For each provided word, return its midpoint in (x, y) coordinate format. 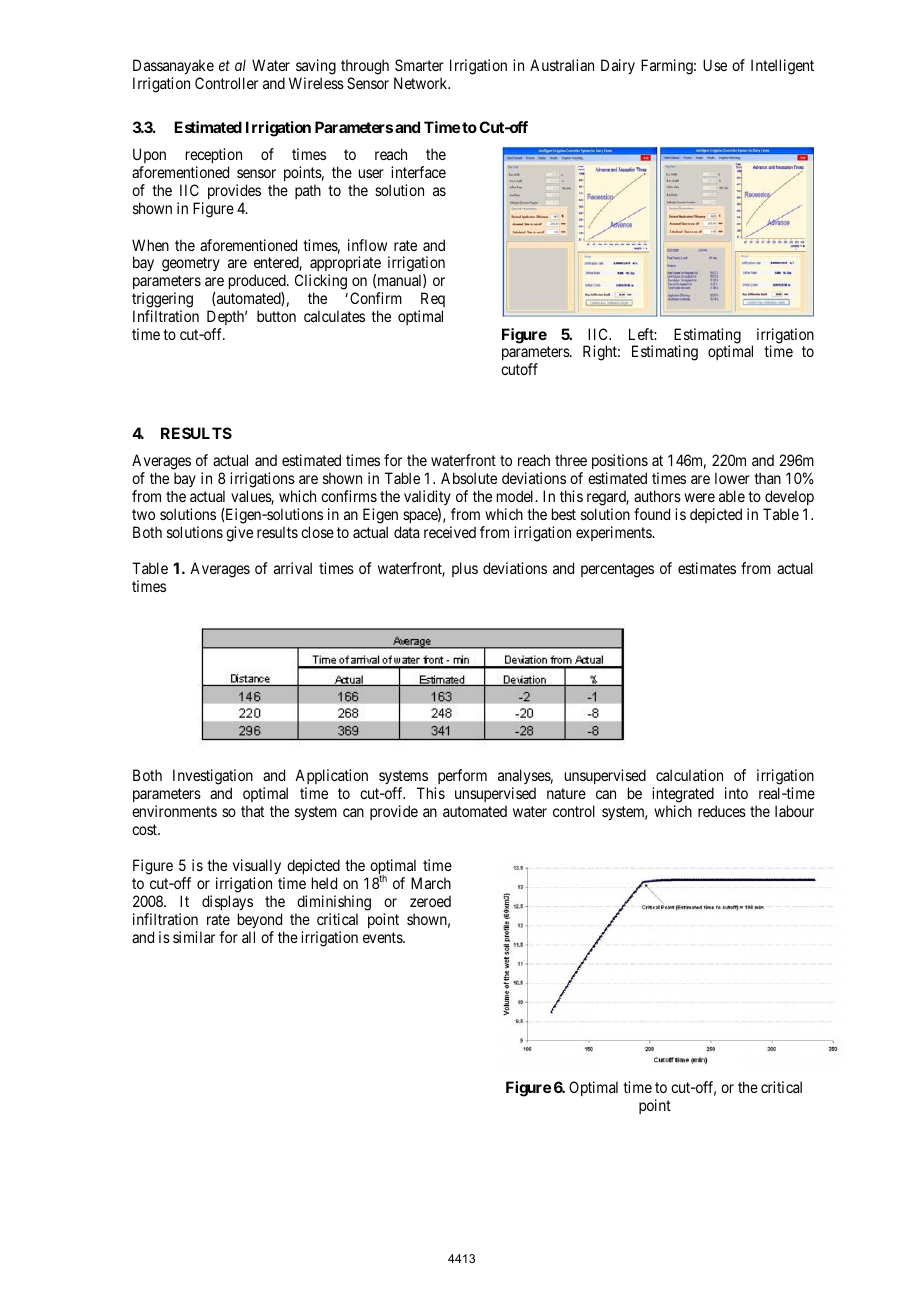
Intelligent (782, 67)
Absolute (469, 478)
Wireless (316, 83)
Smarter (419, 65)
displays (227, 902)
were (699, 497)
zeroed (430, 901)
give (239, 534)
